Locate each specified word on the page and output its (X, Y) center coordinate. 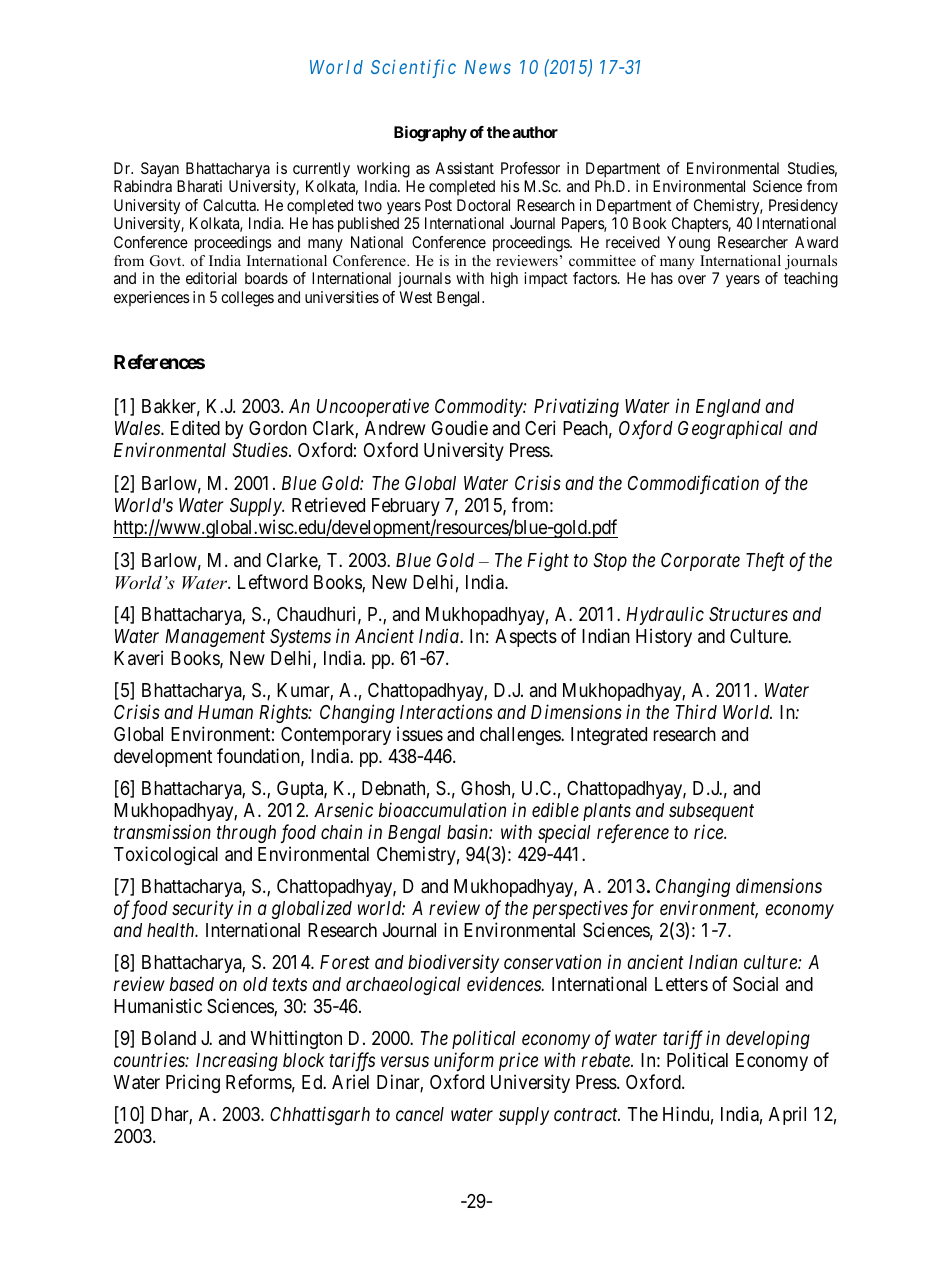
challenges (521, 736)
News (488, 67)
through (246, 834)
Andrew (395, 428)
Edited (195, 427)
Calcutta (230, 205)
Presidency (803, 206)
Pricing (193, 1083)
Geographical (730, 429)
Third (696, 711)
